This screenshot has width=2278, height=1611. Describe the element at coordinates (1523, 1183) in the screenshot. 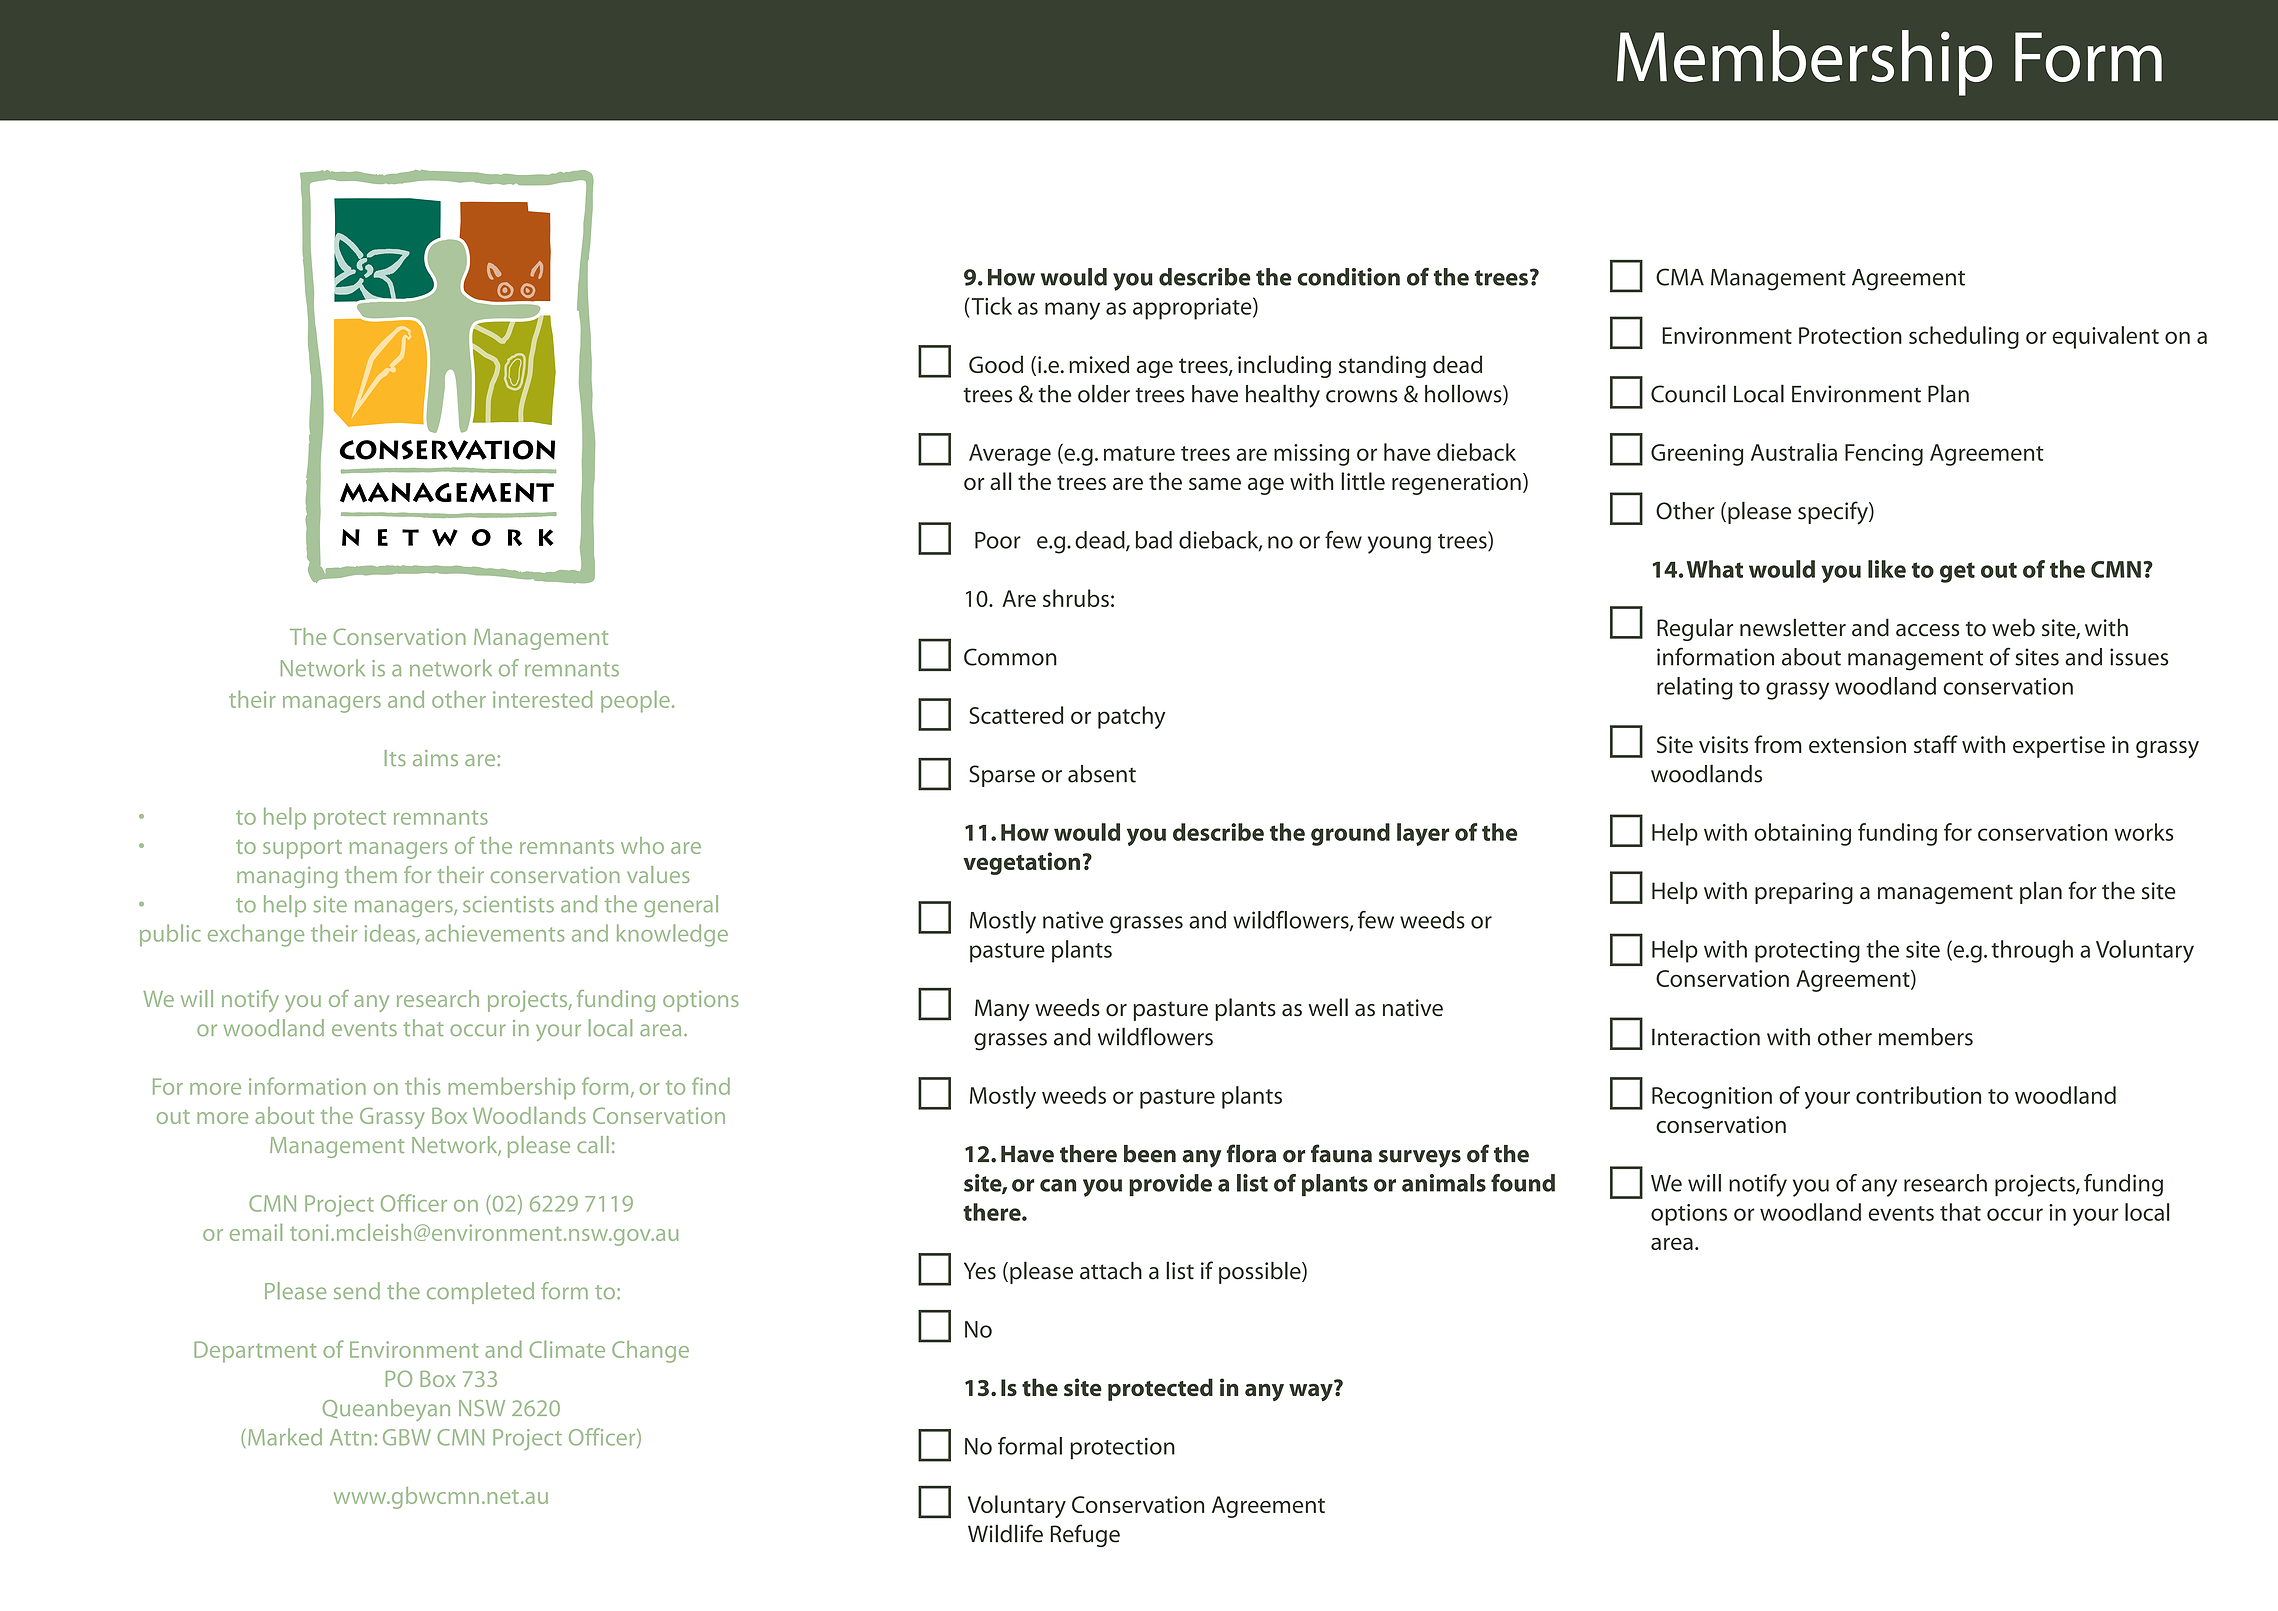

I see `found` at that location.
